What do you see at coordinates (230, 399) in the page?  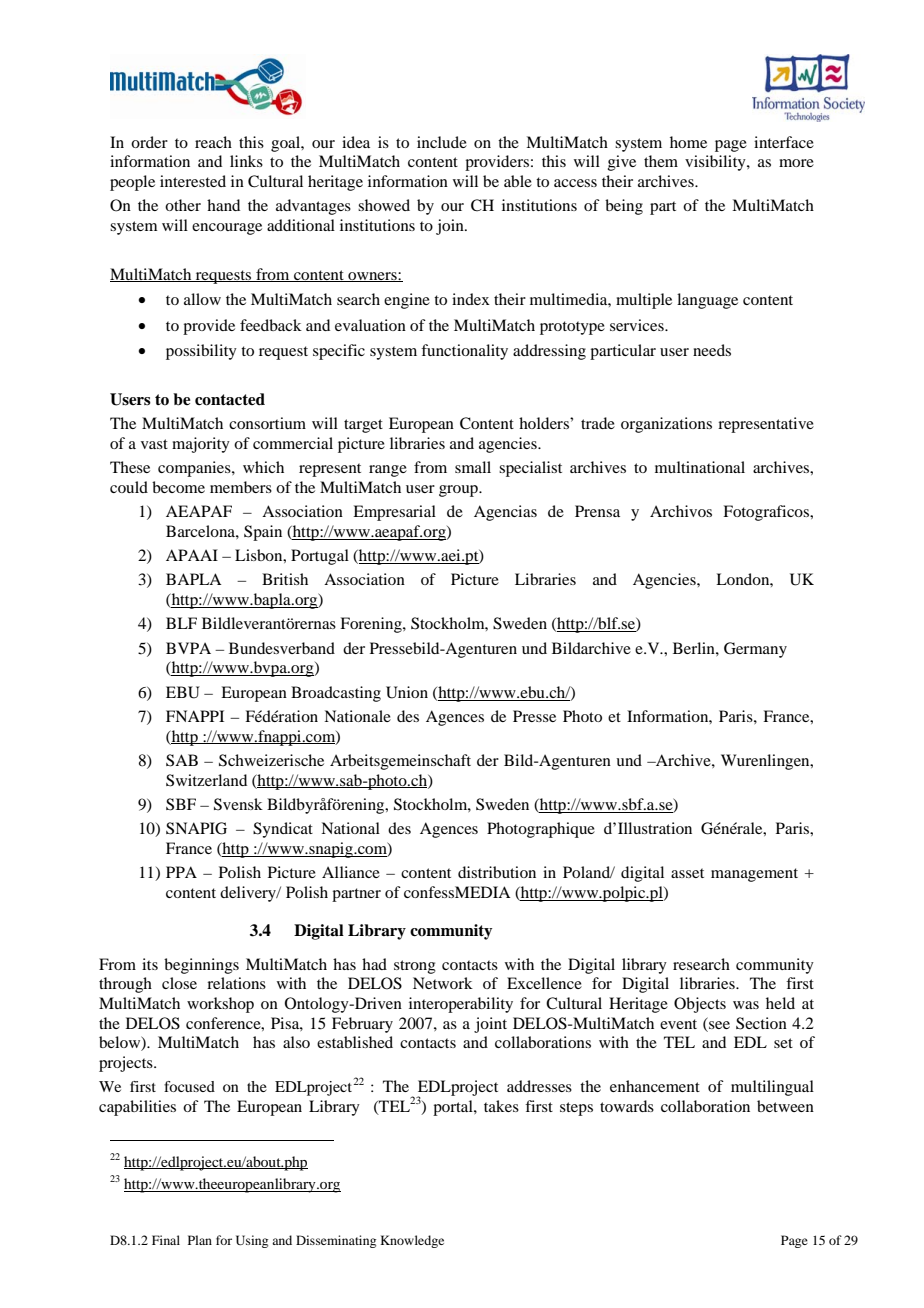 I see `contacted` at bounding box center [230, 399].
